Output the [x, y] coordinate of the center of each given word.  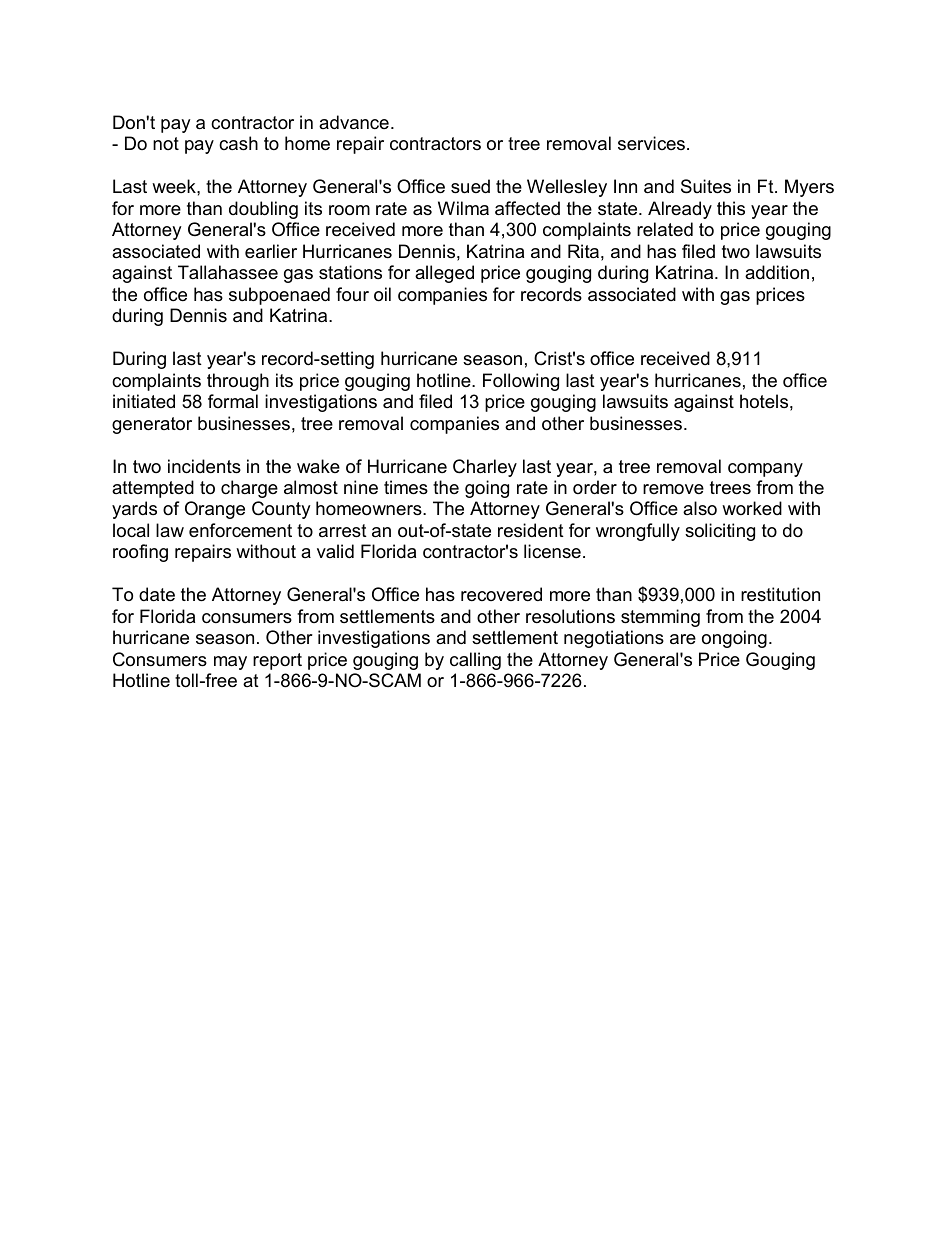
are [683, 639]
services [651, 143]
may [230, 663]
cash [238, 143]
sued [470, 186]
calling [475, 661]
